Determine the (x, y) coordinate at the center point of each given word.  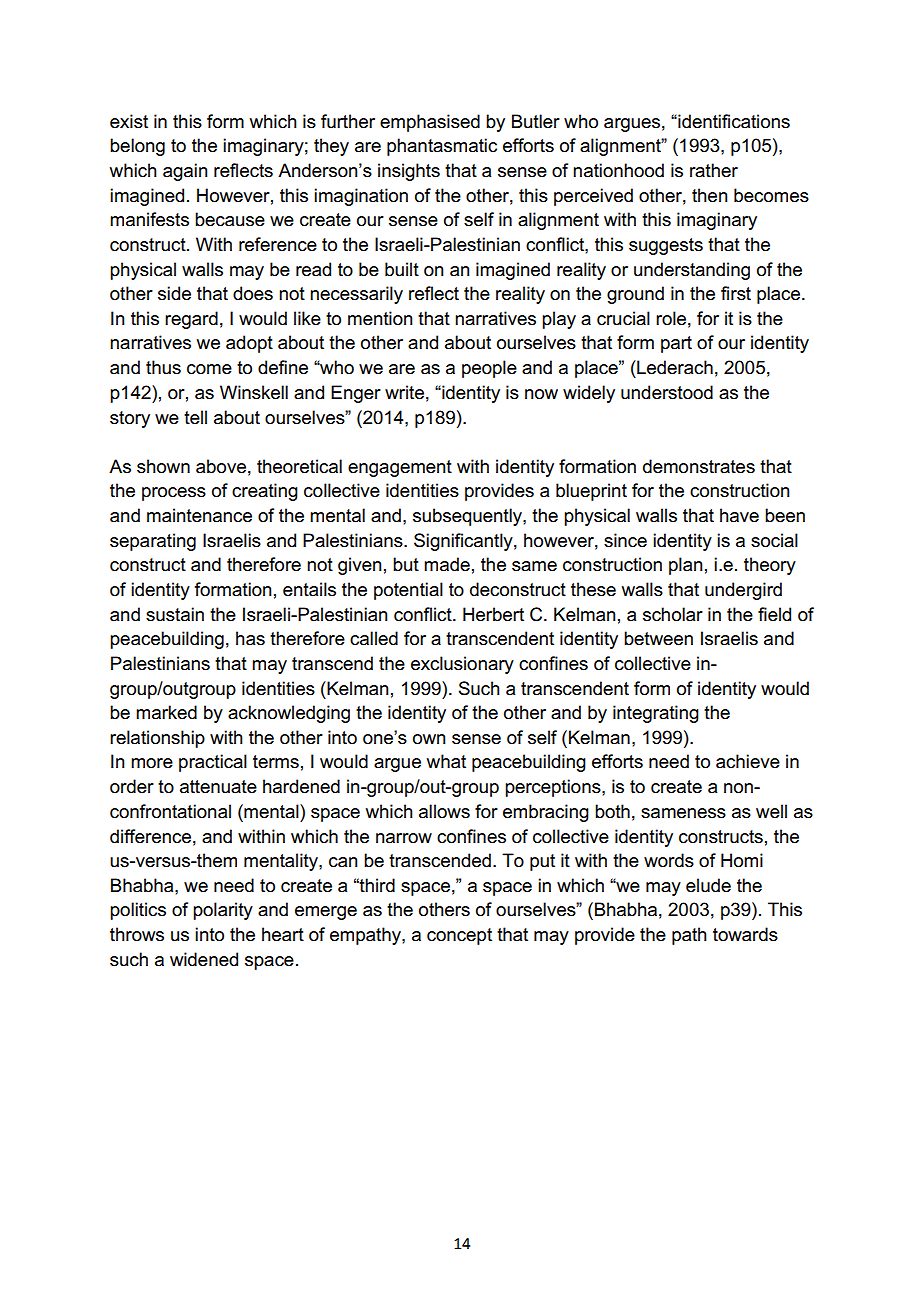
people (489, 369)
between (658, 638)
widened (204, 959)
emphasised (430, 123)
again (185, 172)
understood (667, 392)
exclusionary (462, 665)
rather (714, 170)
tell (195, 417)
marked (166, 712)
